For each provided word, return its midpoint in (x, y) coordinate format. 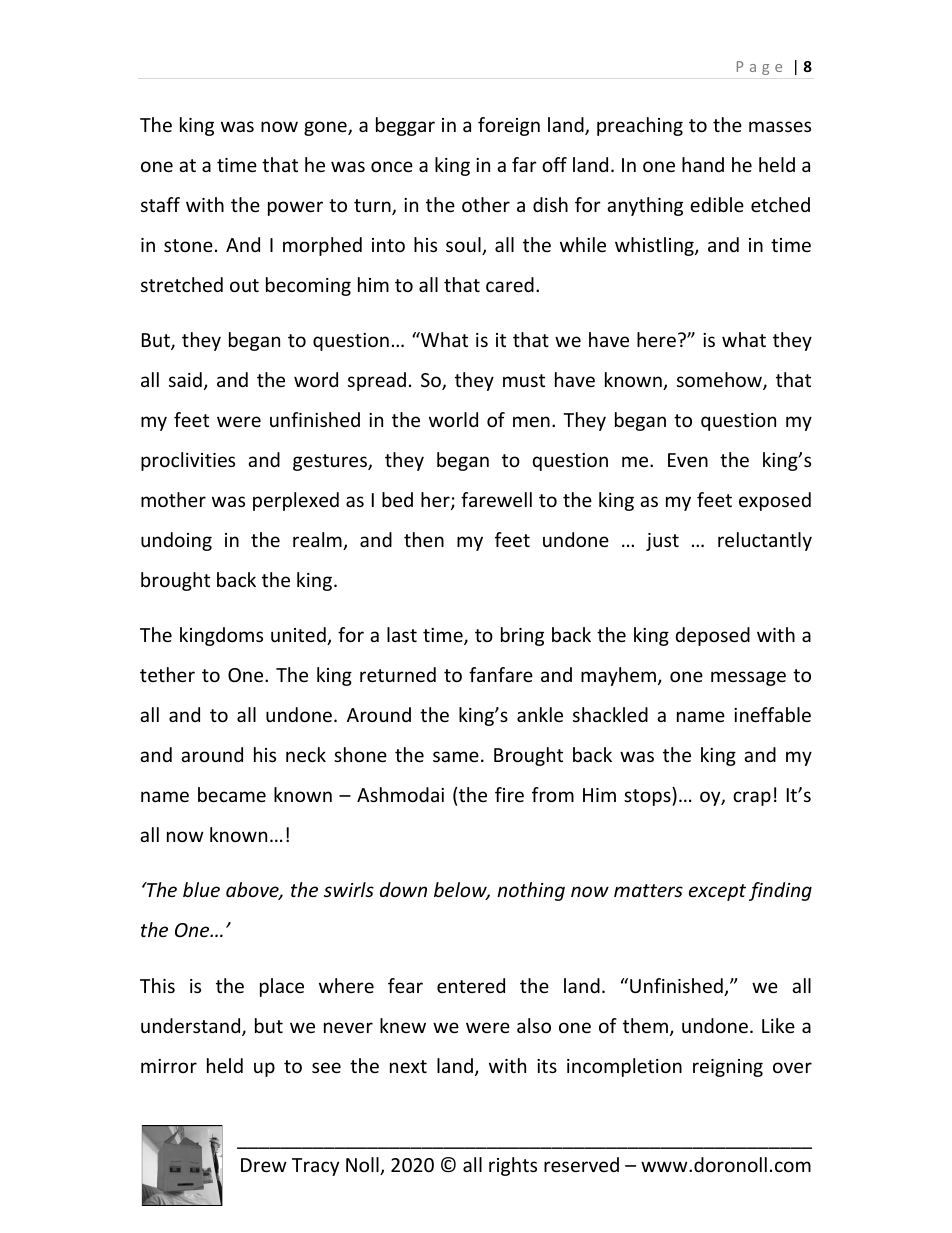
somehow (720, 381)
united (299, 636)
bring (522, 636)
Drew (264, 1165)
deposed (713, 636)
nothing (531, 891)
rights (513, 1166)
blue (201, 889)
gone (326, 128)
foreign (509, 126)
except (717, 892)
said (185, 379)
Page (759, 68)
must (524, 380)
